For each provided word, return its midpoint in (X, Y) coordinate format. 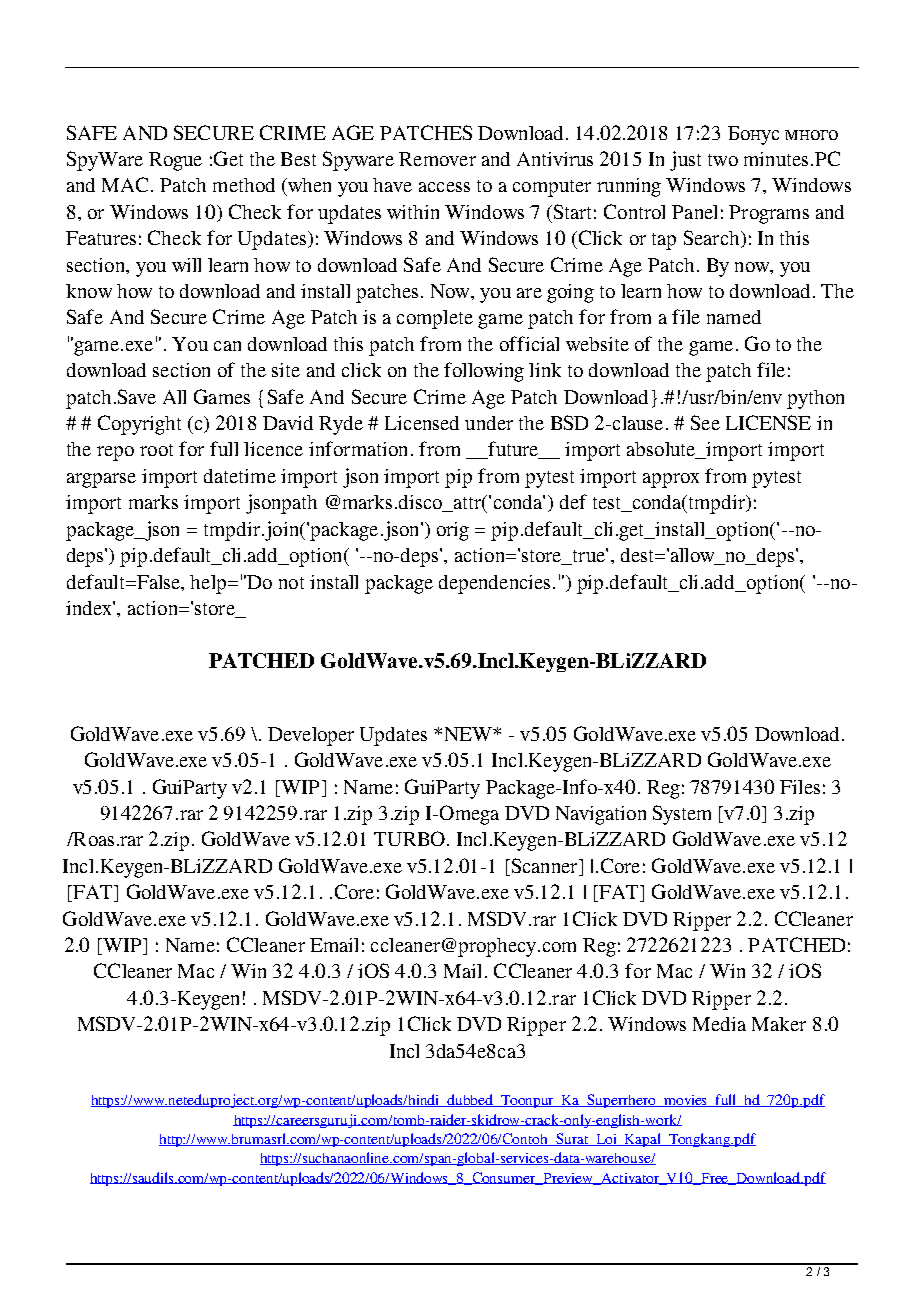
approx (671, 480)
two (723, 160)
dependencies (494, 584)
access (444, 187)
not (291, 583)
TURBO (409, 838)
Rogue (175, 161)
